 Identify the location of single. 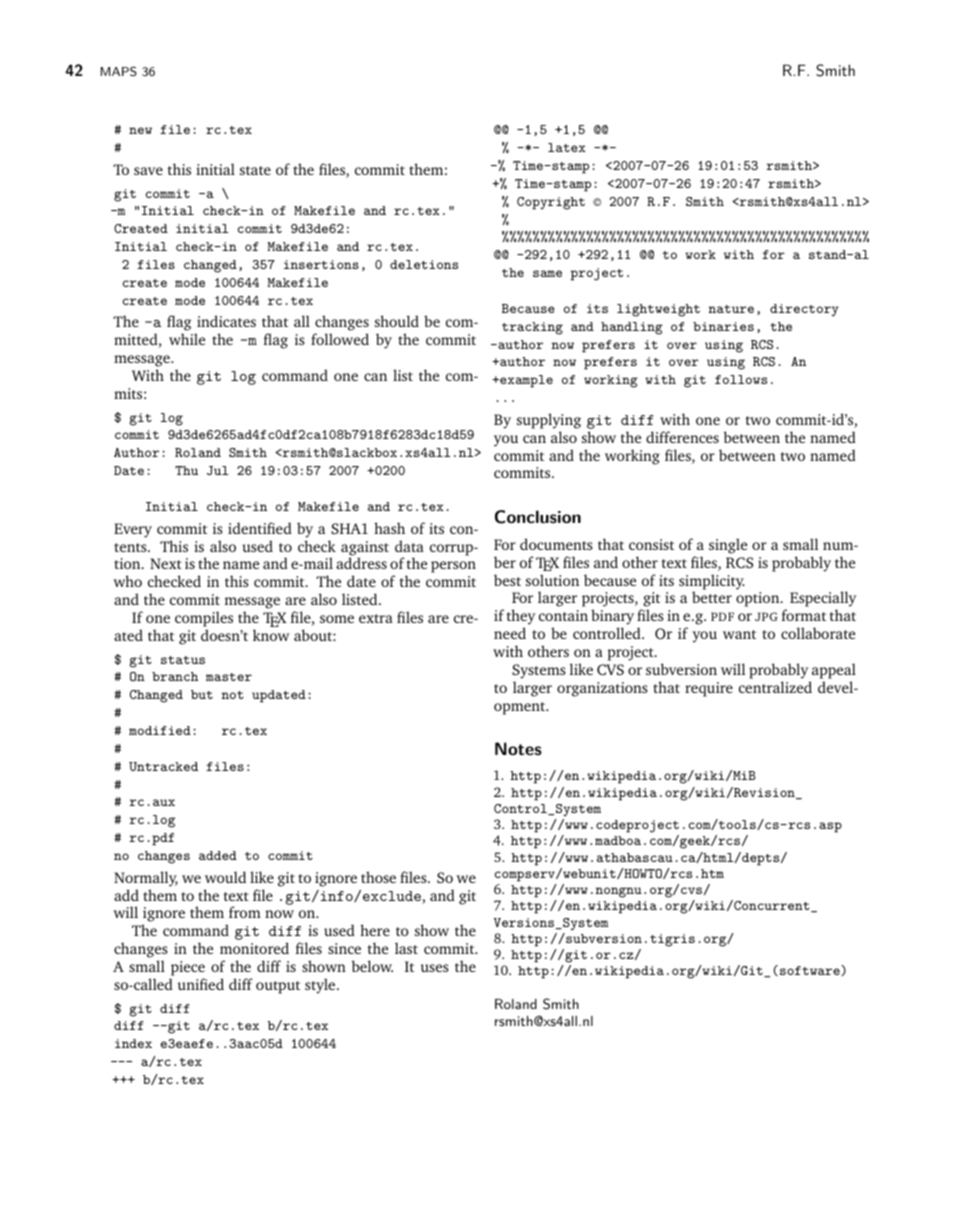
(728, 546).
